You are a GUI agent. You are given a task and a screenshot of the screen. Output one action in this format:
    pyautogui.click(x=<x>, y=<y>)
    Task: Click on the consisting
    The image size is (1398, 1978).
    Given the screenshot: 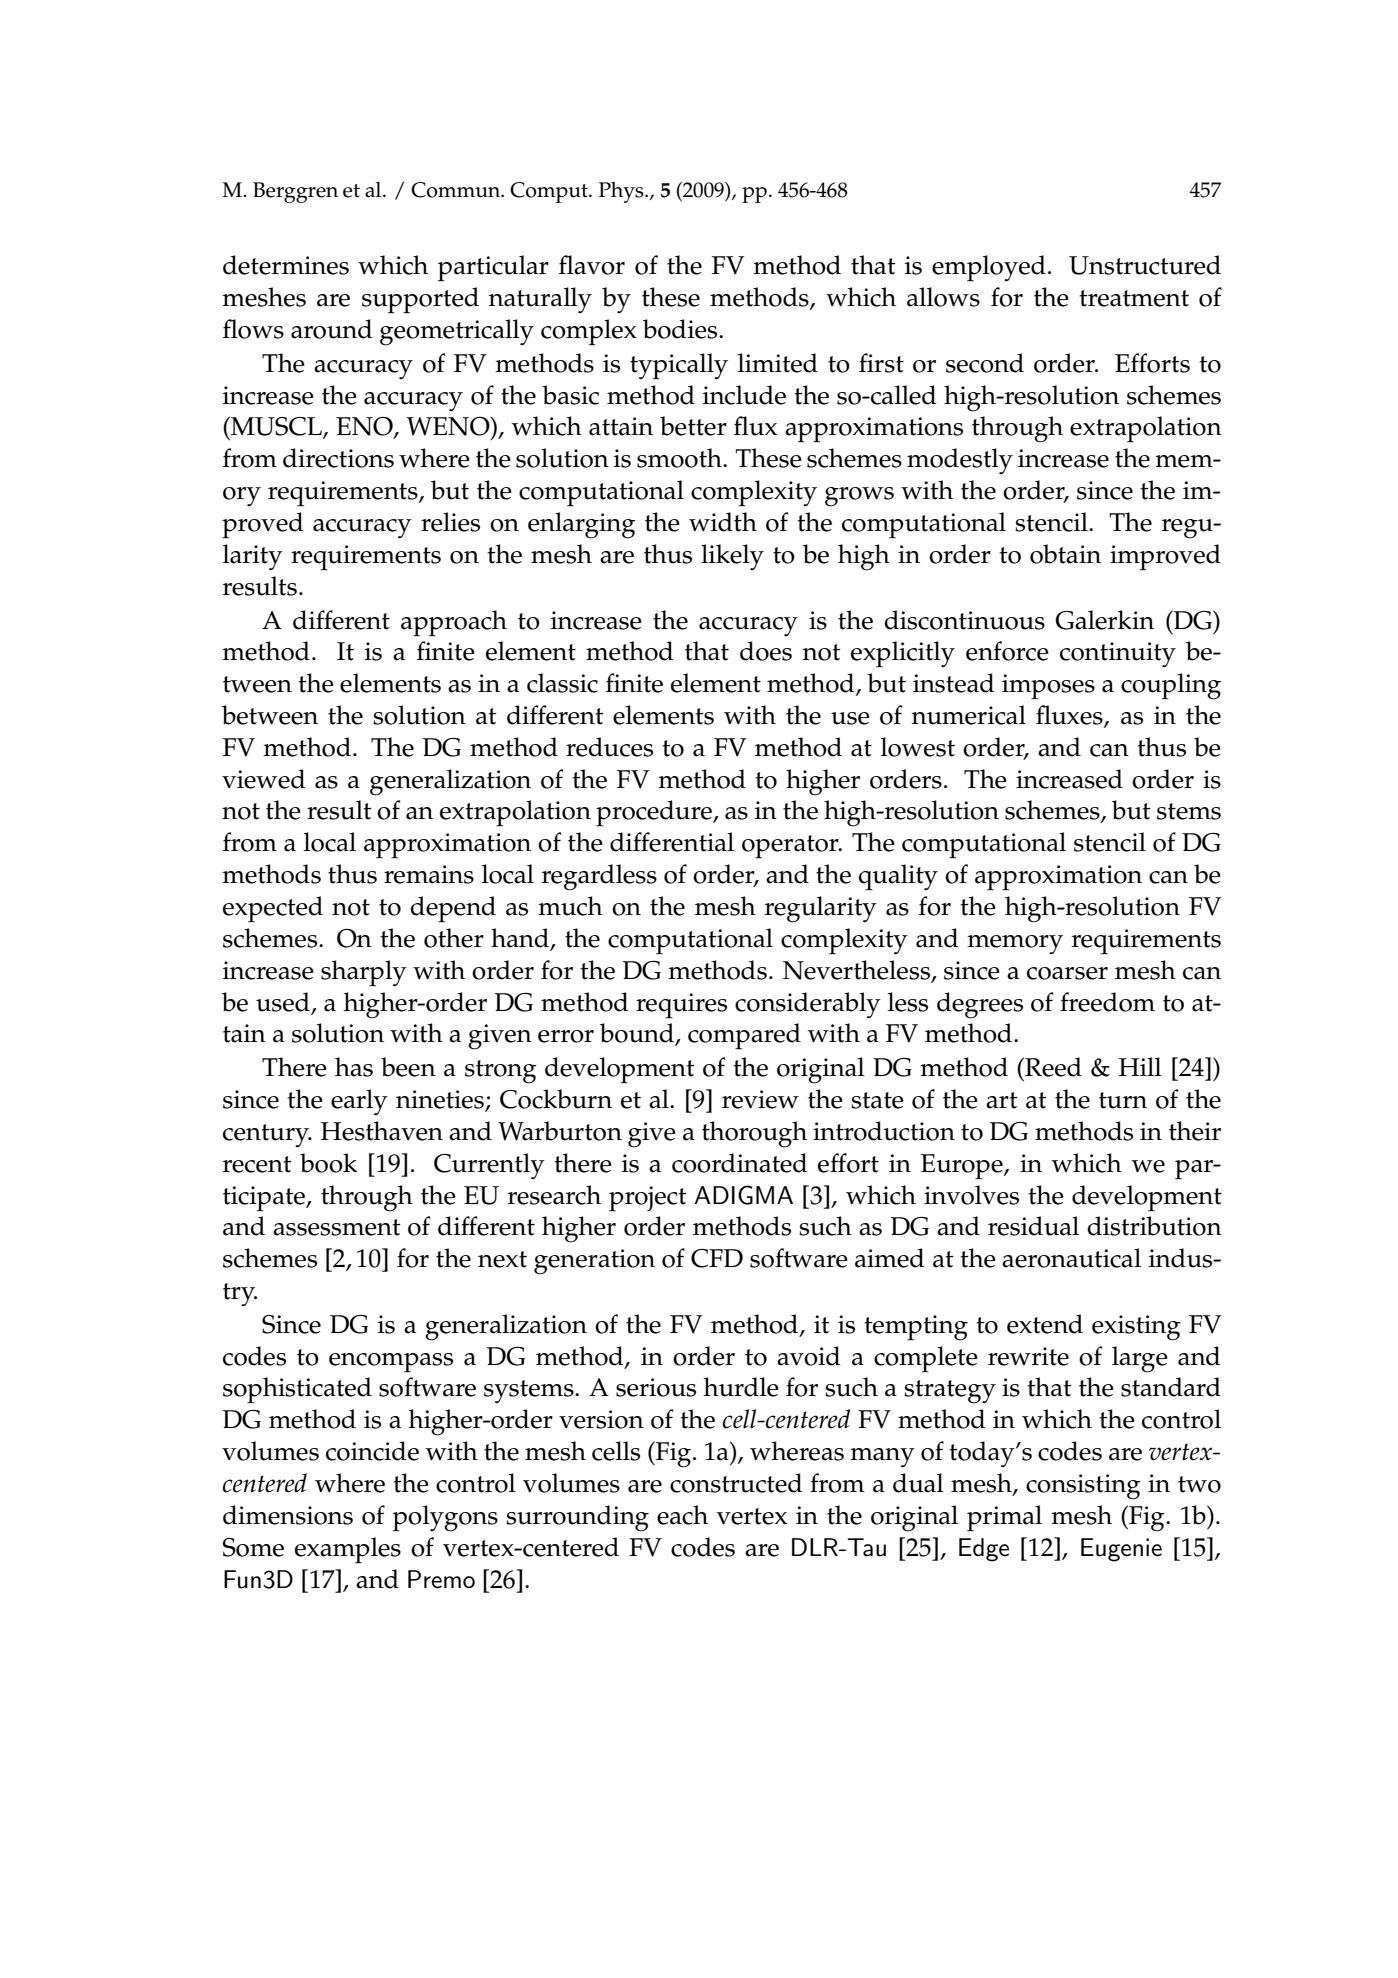 What is the action you would take?
    pyautogui.click(x=1083, y=1487)
